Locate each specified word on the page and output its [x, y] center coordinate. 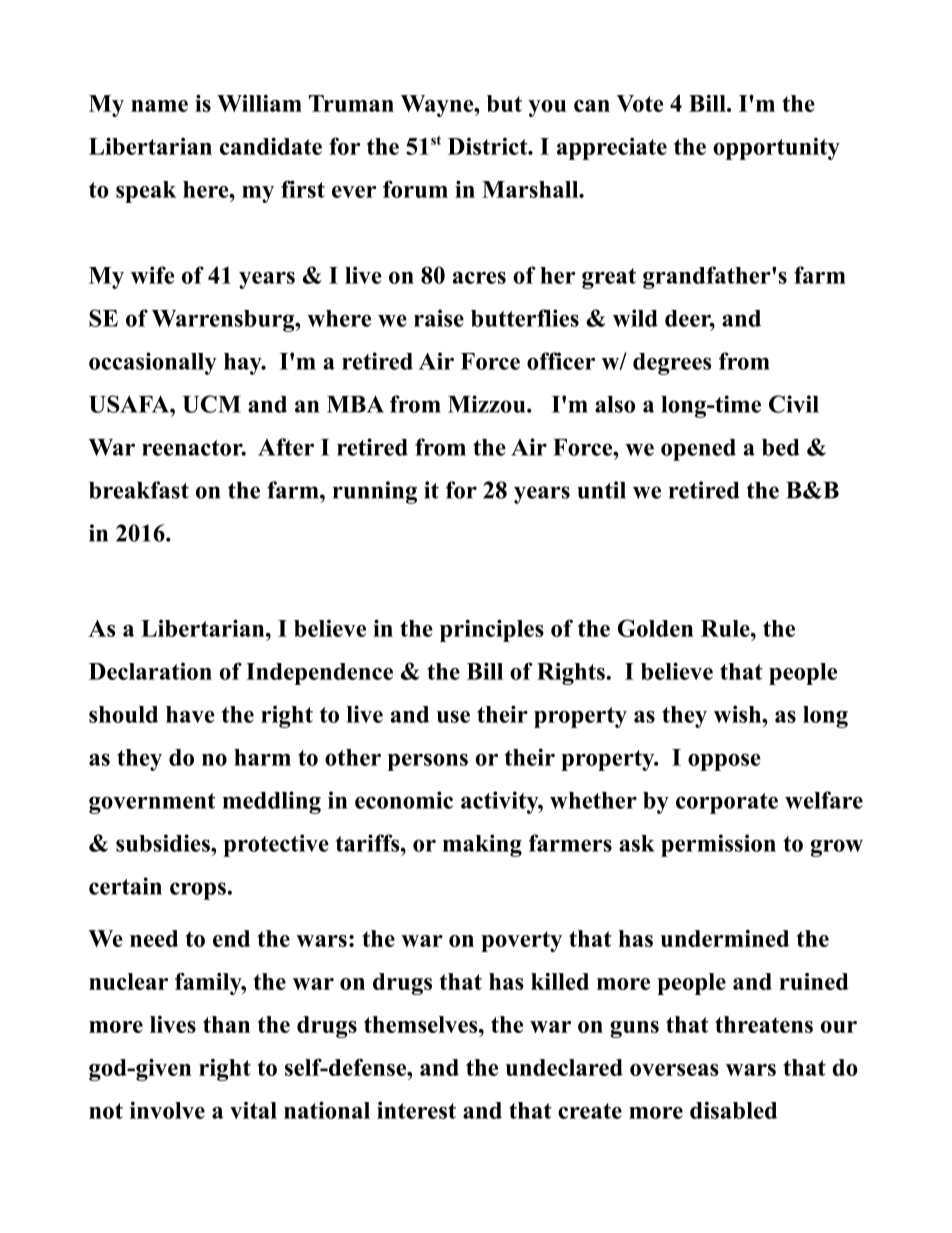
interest [416, 1110]
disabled [733, 1110]
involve [167, 1110]
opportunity [776, 148]
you [547, 108]
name [159, 106]
